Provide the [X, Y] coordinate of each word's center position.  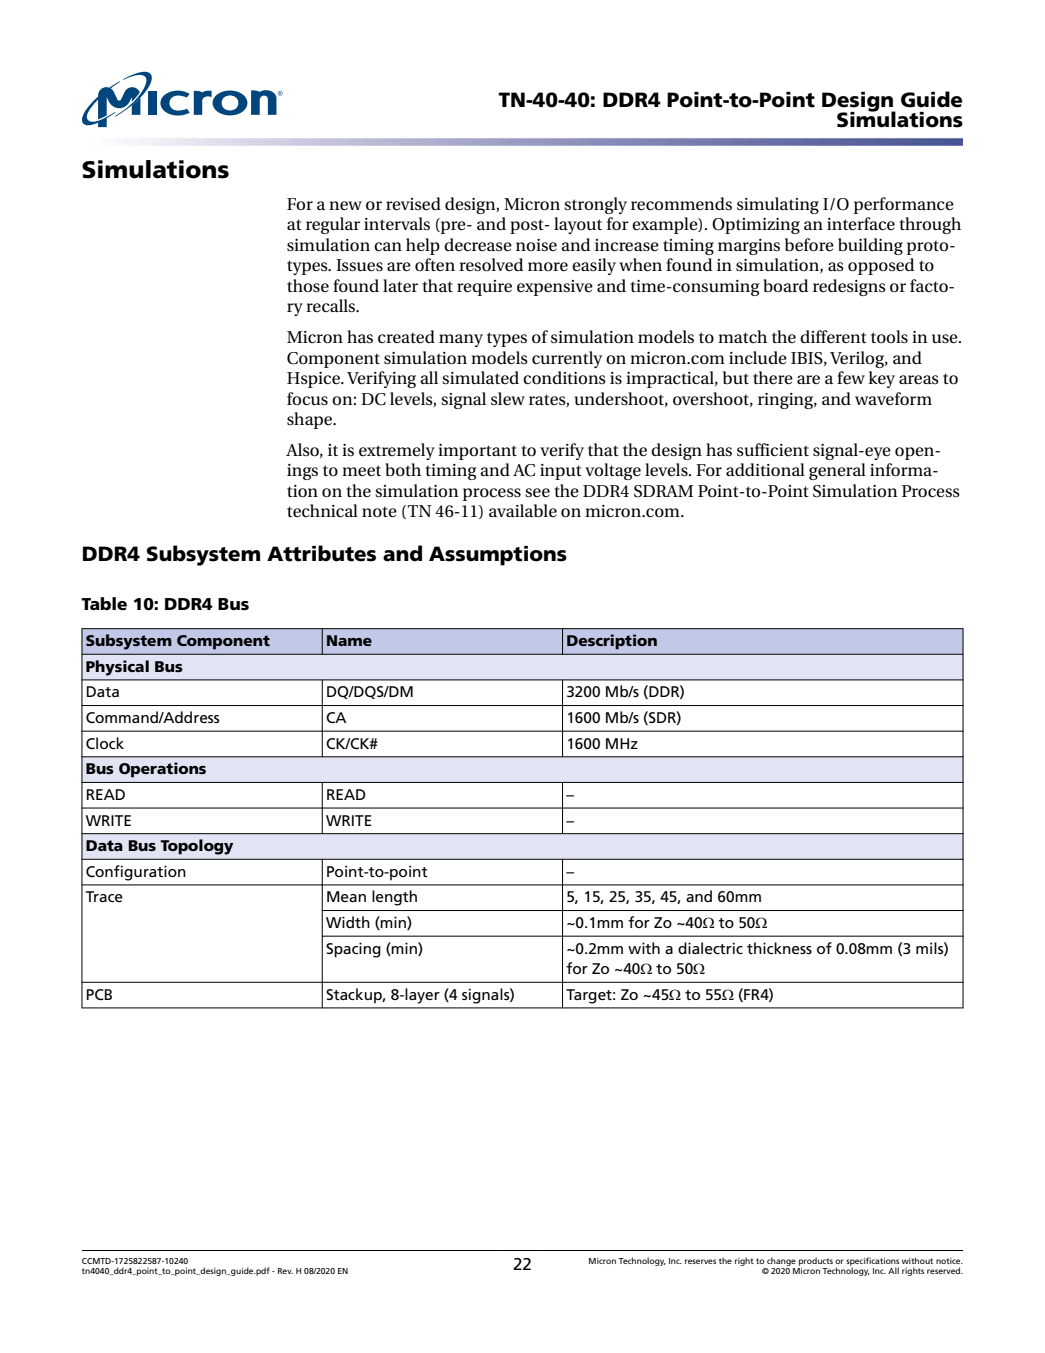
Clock [105, 743]
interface [861, 224]
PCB [99, 994]
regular [333, 225]
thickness [779, 948]
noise [536, 245]
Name [349, 640]
